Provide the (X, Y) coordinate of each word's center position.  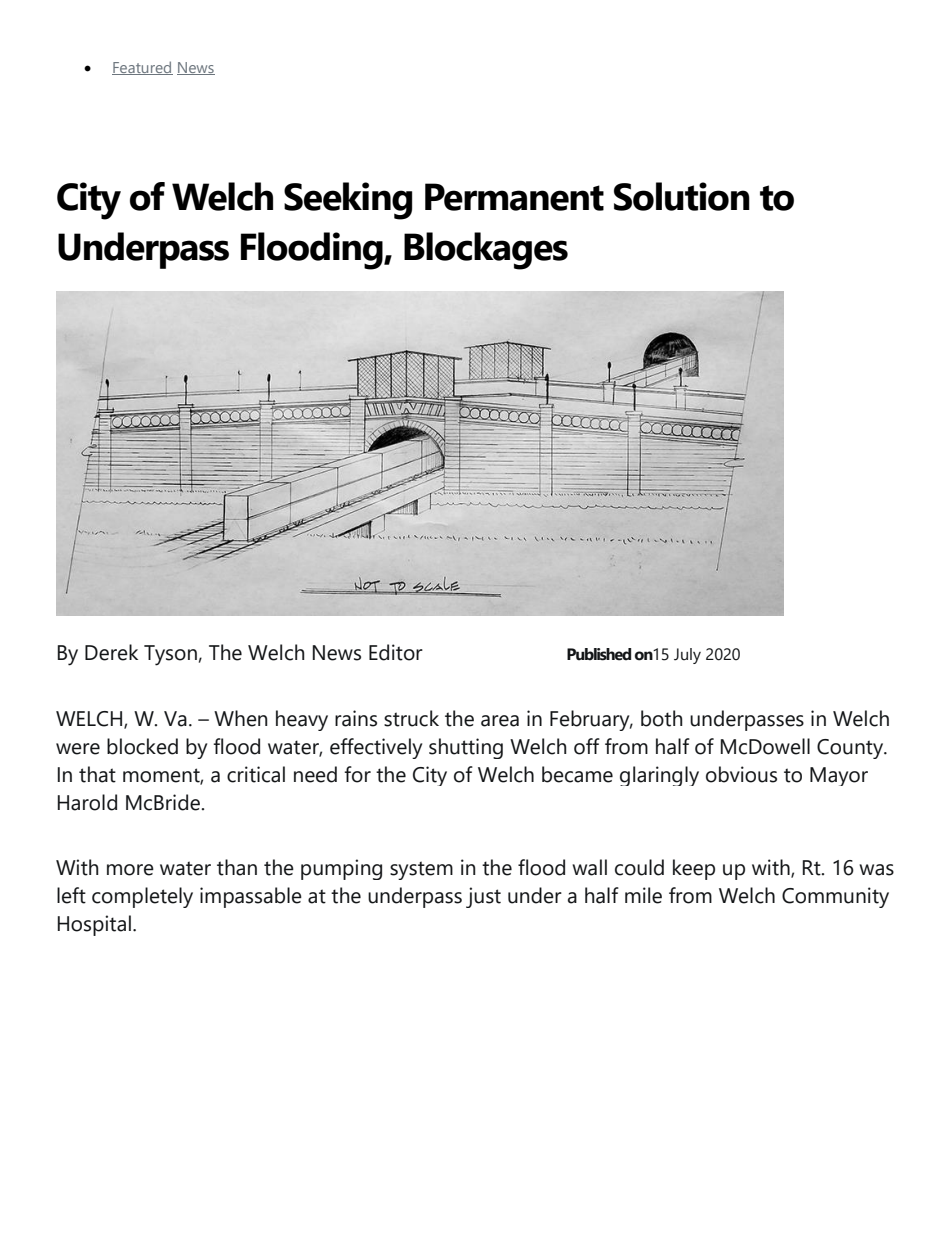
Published (599, 654)
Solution (682, 196)
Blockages (486, 251)
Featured (142, 68)
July (687, 656)
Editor (396, 652)
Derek (111, 652)
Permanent (514, 197)
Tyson (170, 655)
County (851, 749)
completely (142, 897)
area (500, 721)
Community (835, 897)
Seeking (348, 201)
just (483, 897)
